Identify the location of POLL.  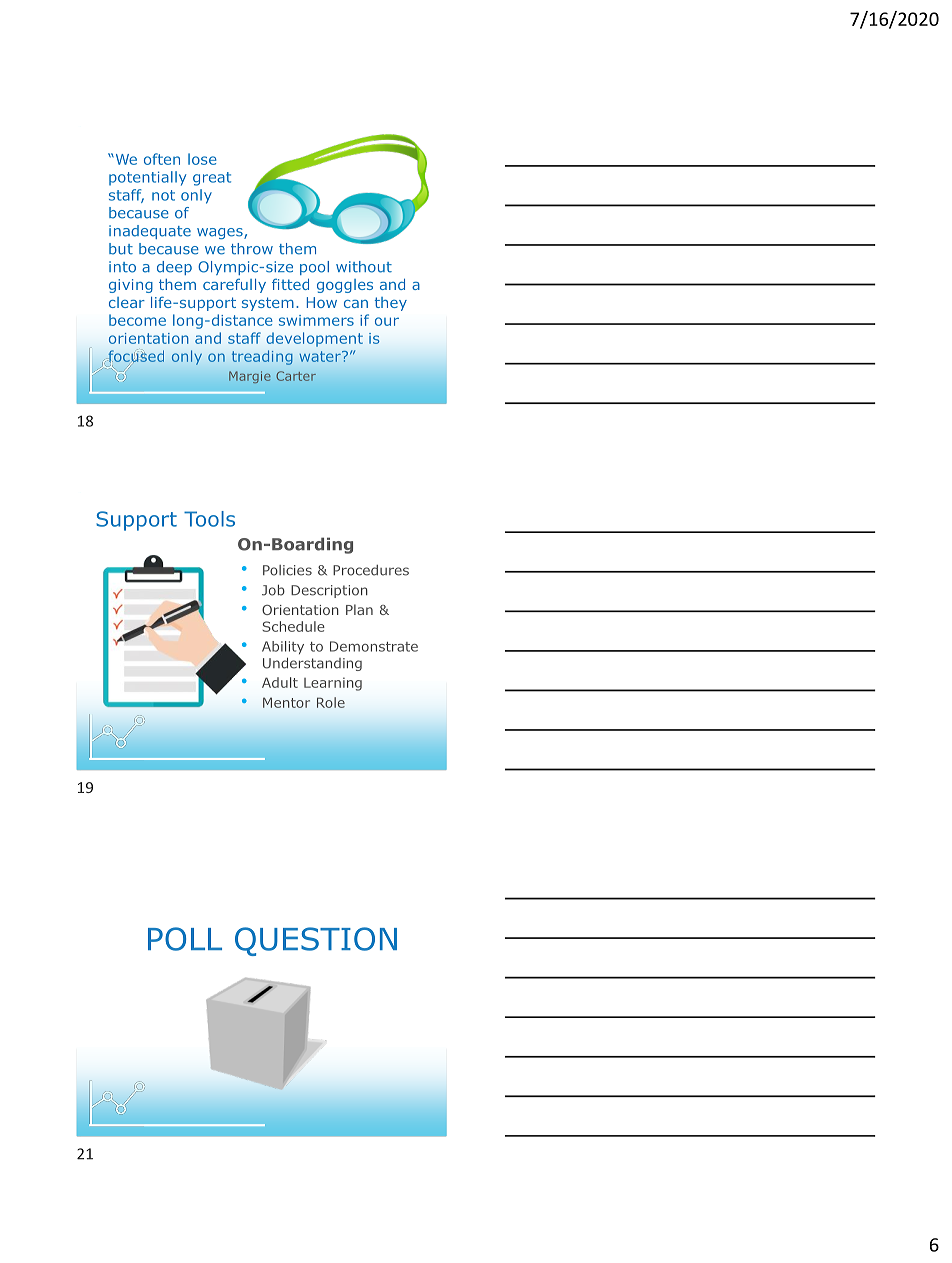
(185, 939).
